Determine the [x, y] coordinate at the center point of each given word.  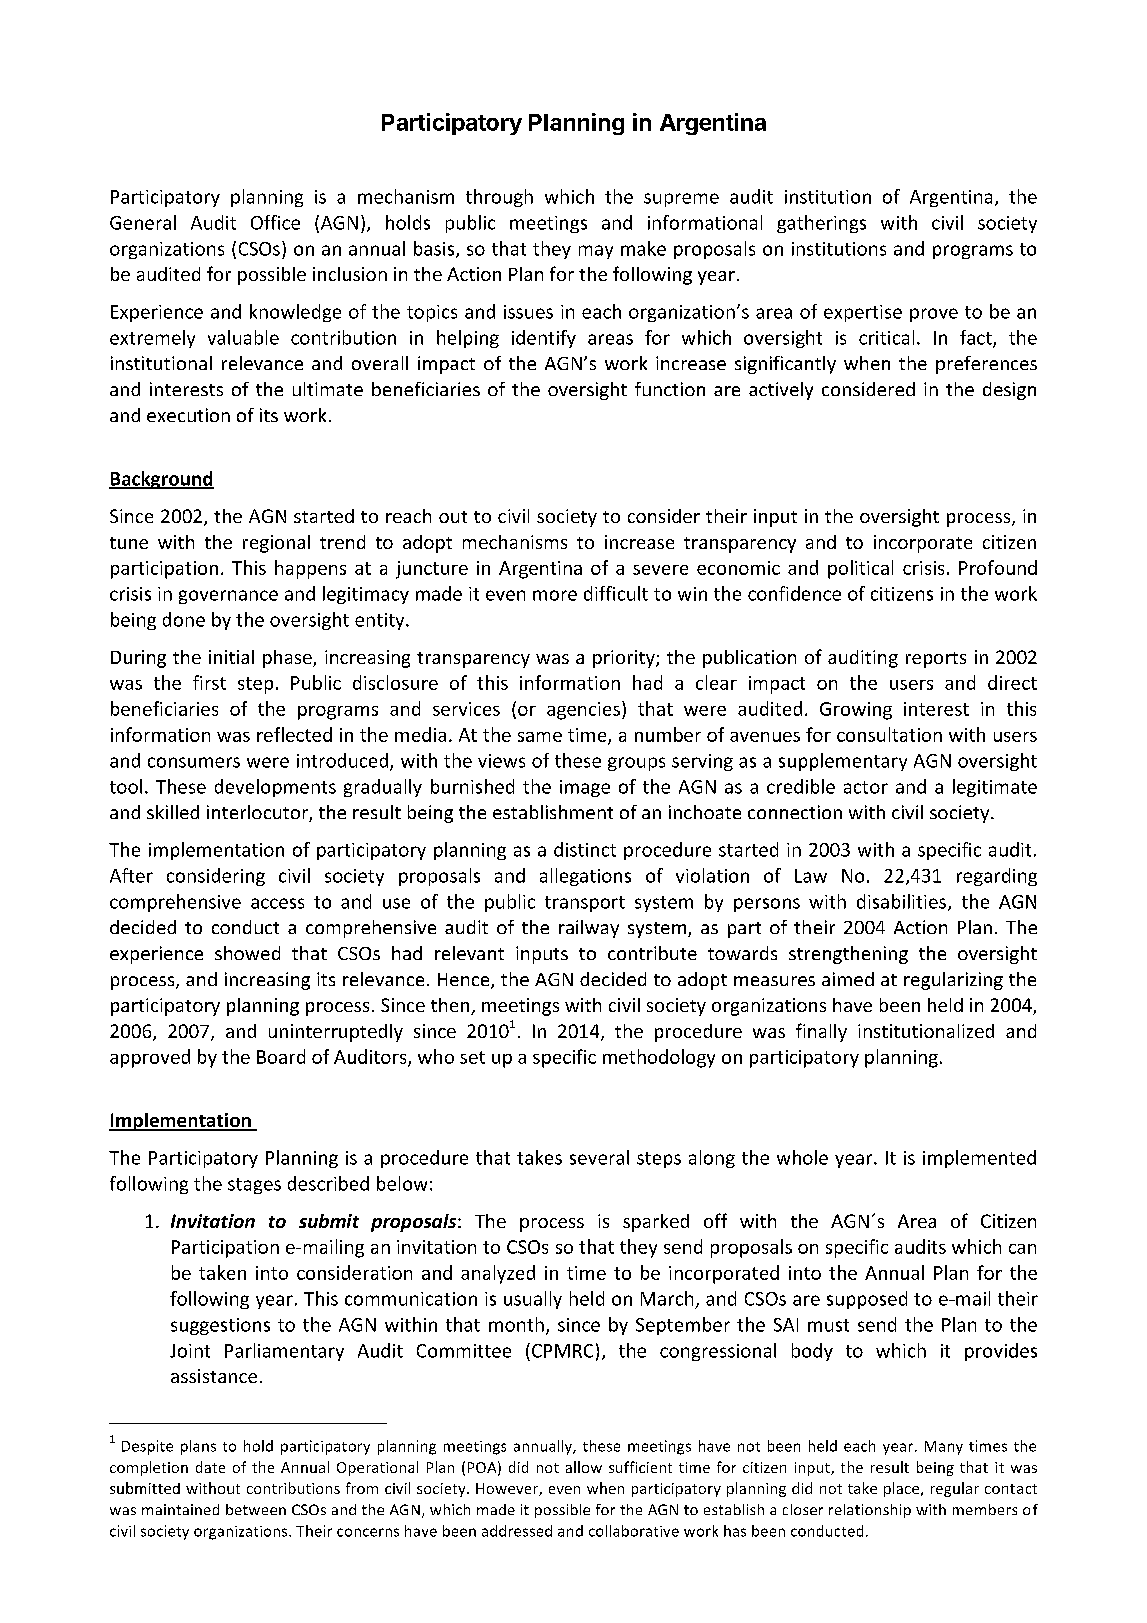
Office [275, 222]
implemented [979, 1159]
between [256, 1509]
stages [254, 1186]
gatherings [821, 224]
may [596, 252]
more [555, 595]
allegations [585, 877]
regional [276, 544]
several [599, 1157]
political [860, 569]
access [277, 903]
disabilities [901, 901]
